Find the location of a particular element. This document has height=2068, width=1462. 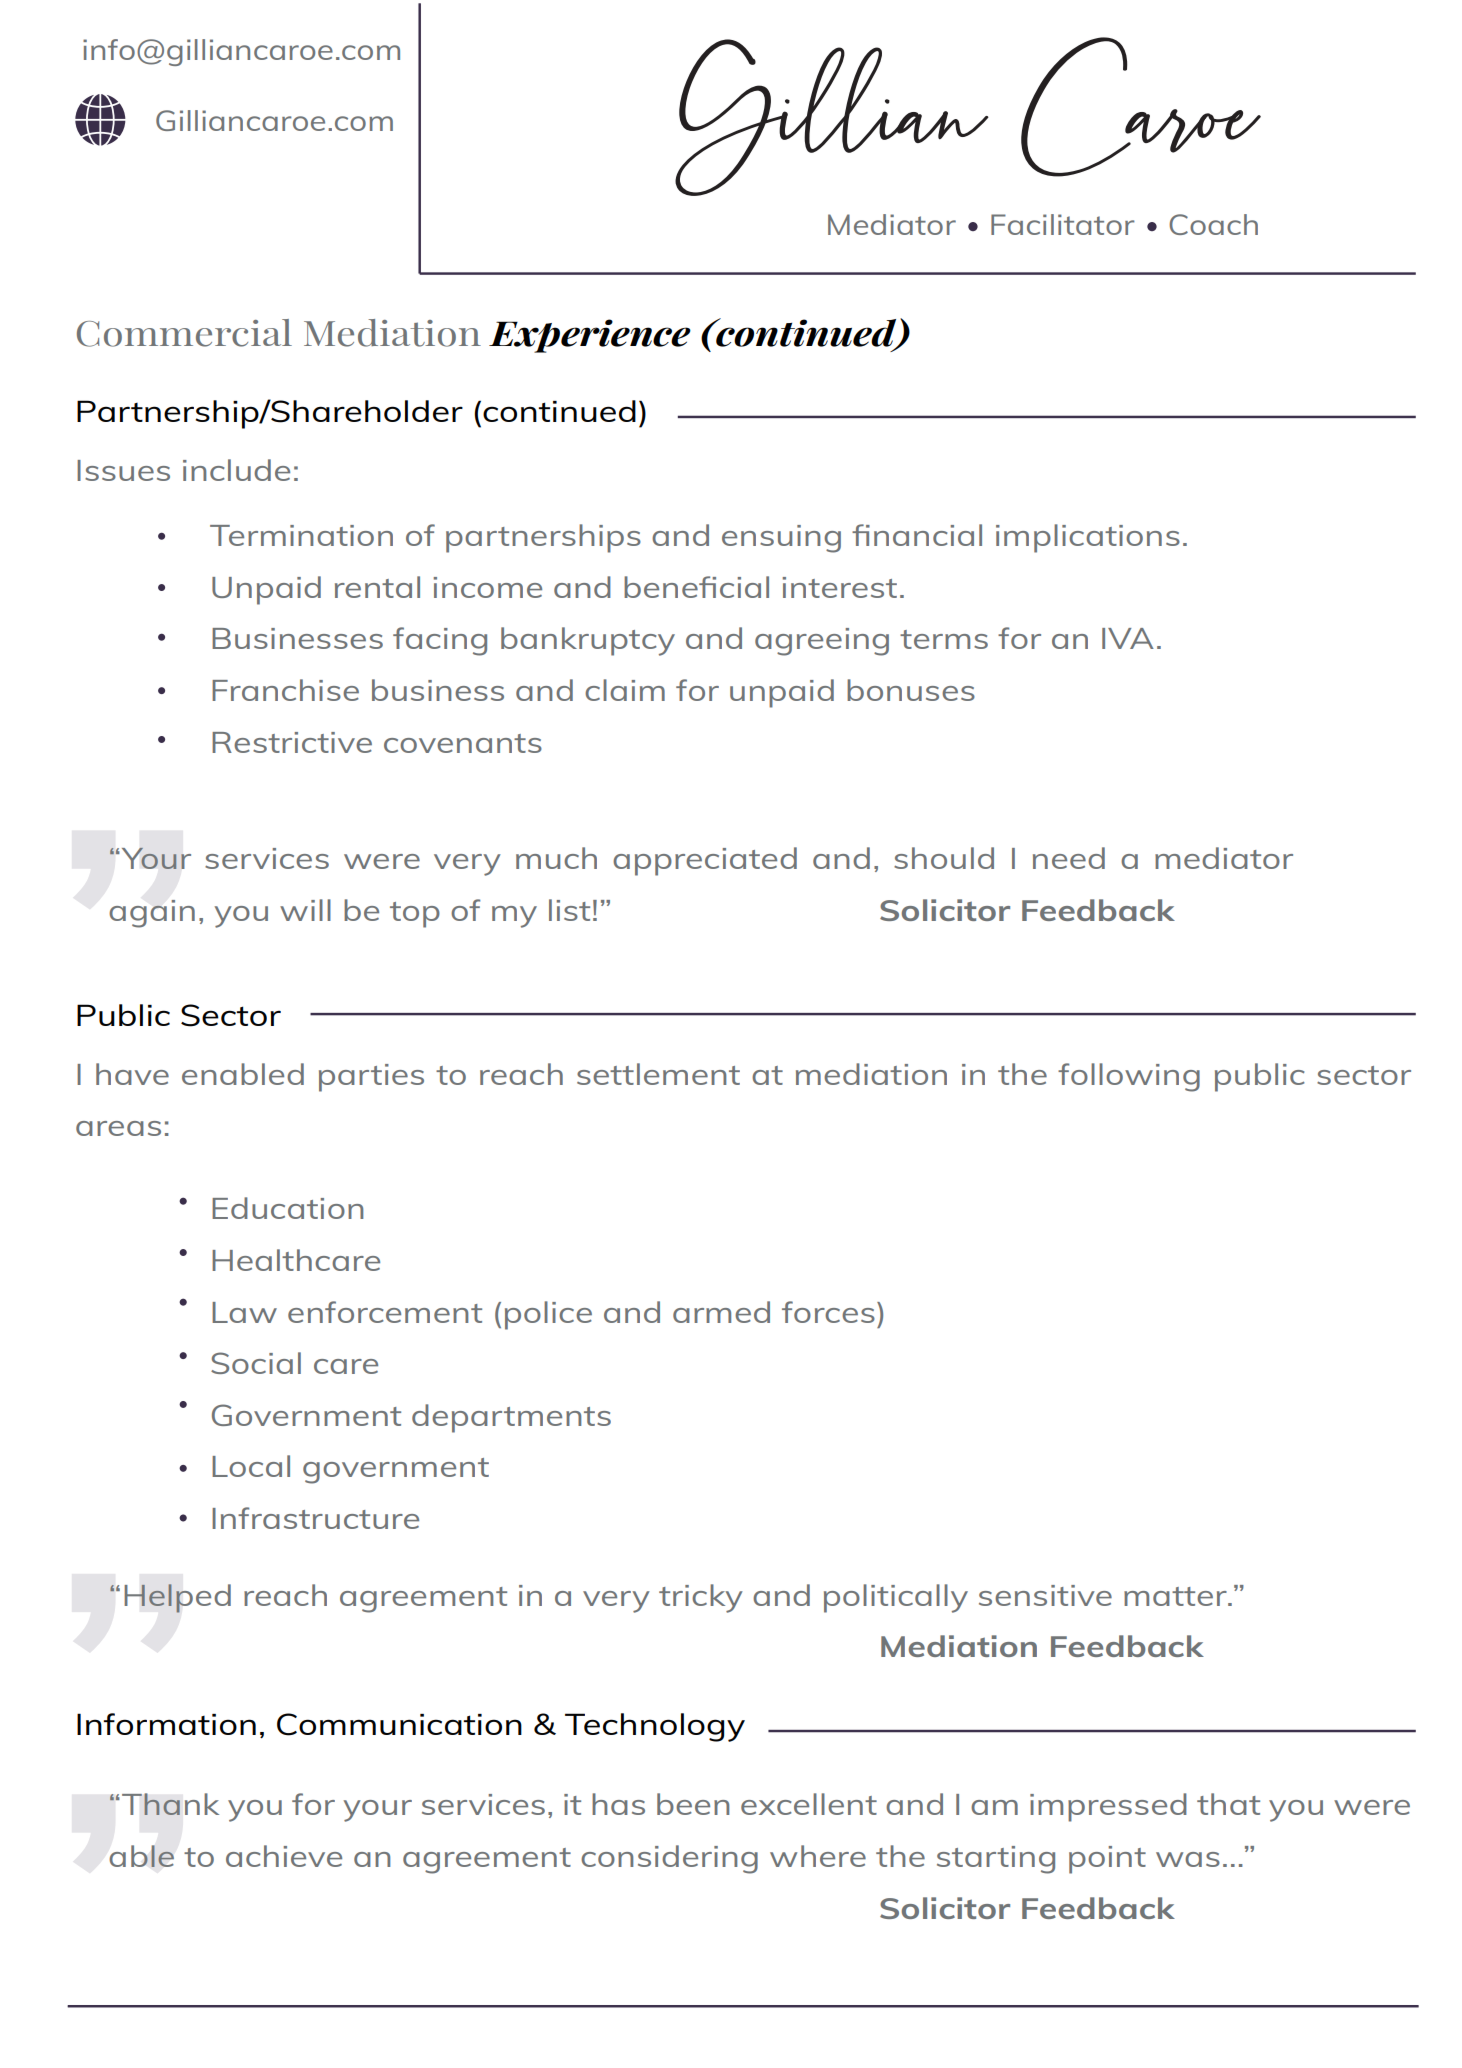

Commercial is located at coordinates (184, 333).
